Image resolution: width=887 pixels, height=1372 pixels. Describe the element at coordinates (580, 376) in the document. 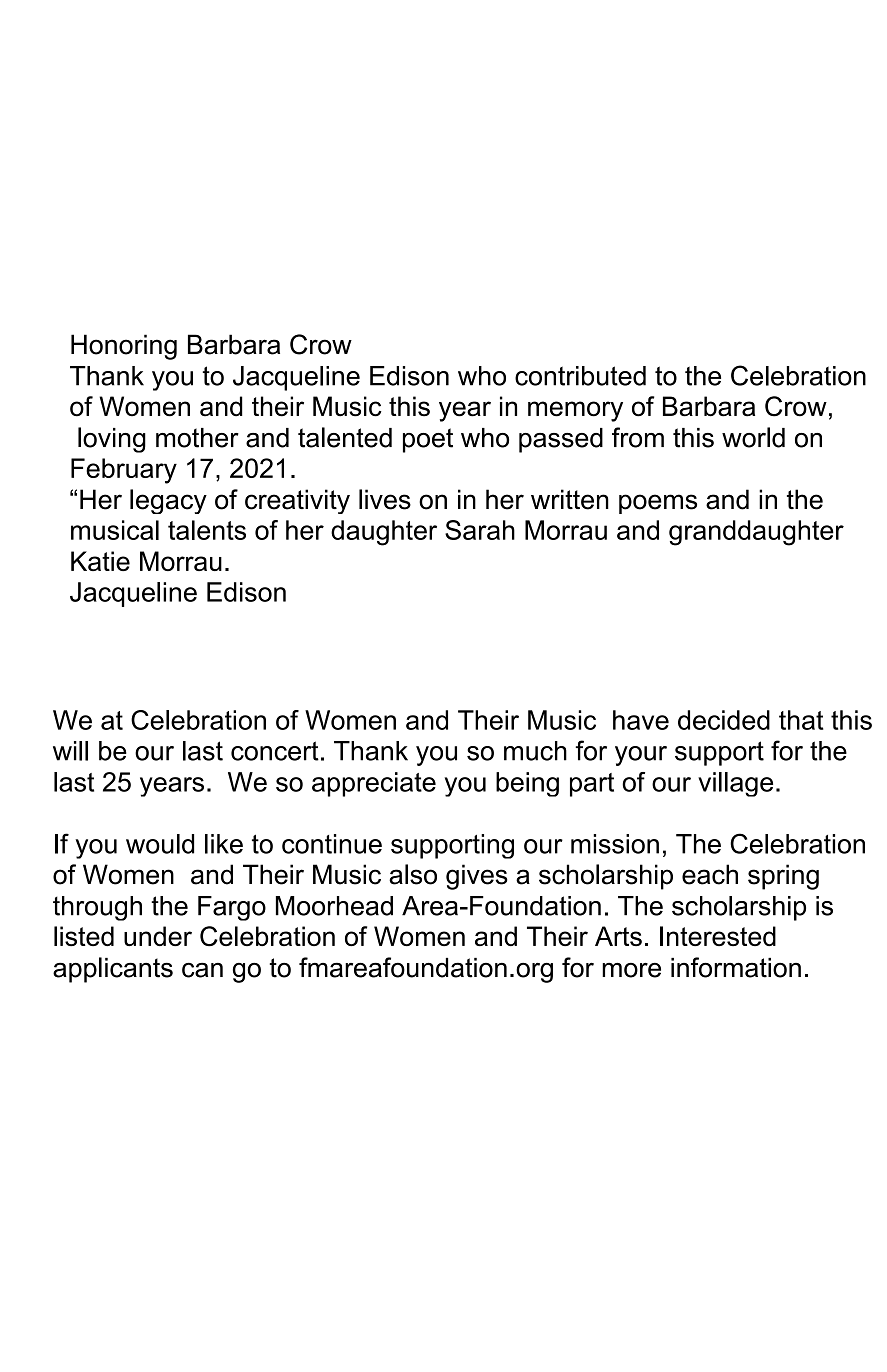

I see `contributed` at that location.
